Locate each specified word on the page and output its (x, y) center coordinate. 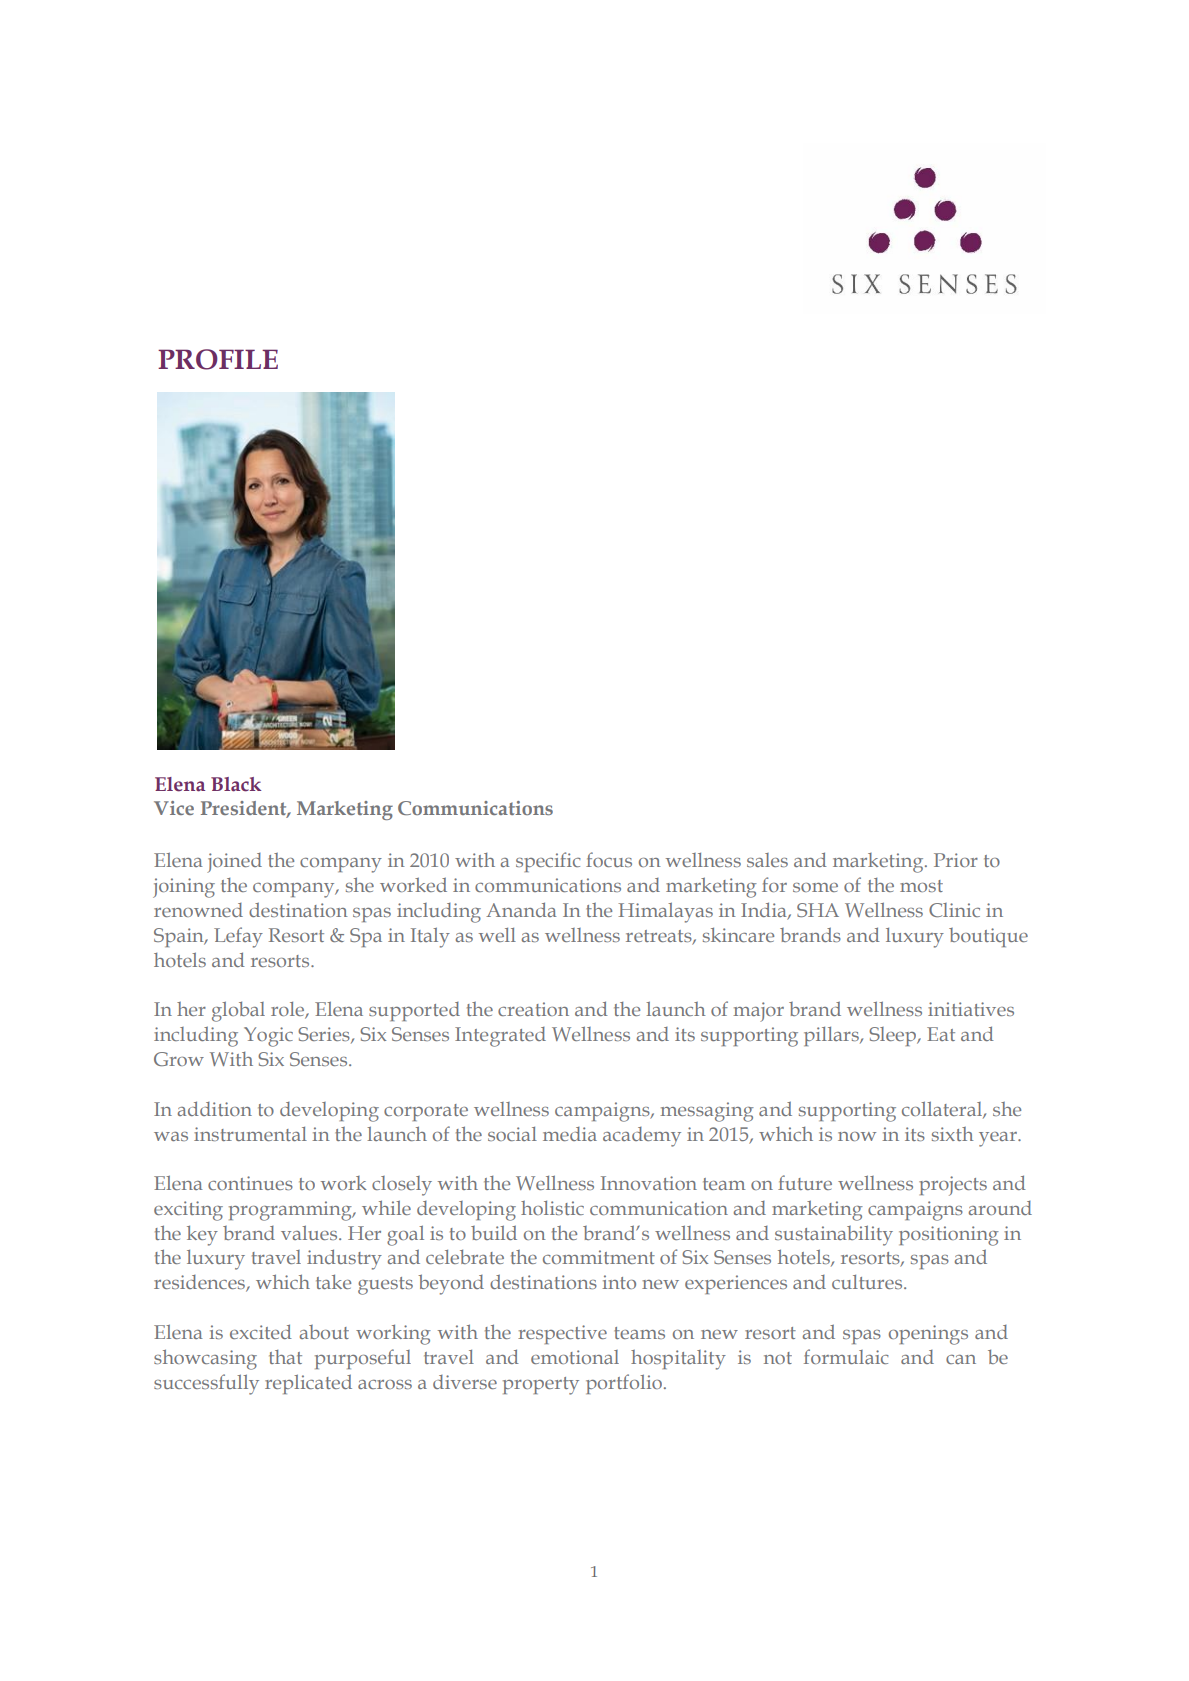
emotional (575, 1357)
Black (236, 784)
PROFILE (218, 359)
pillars (832, 1036)
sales (767, 860)
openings (928, 1335)
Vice (174, 808)
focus (609, 859)
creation (533, 1009)
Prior (956, 860)
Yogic (268, 1037)
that (285, 1357)
